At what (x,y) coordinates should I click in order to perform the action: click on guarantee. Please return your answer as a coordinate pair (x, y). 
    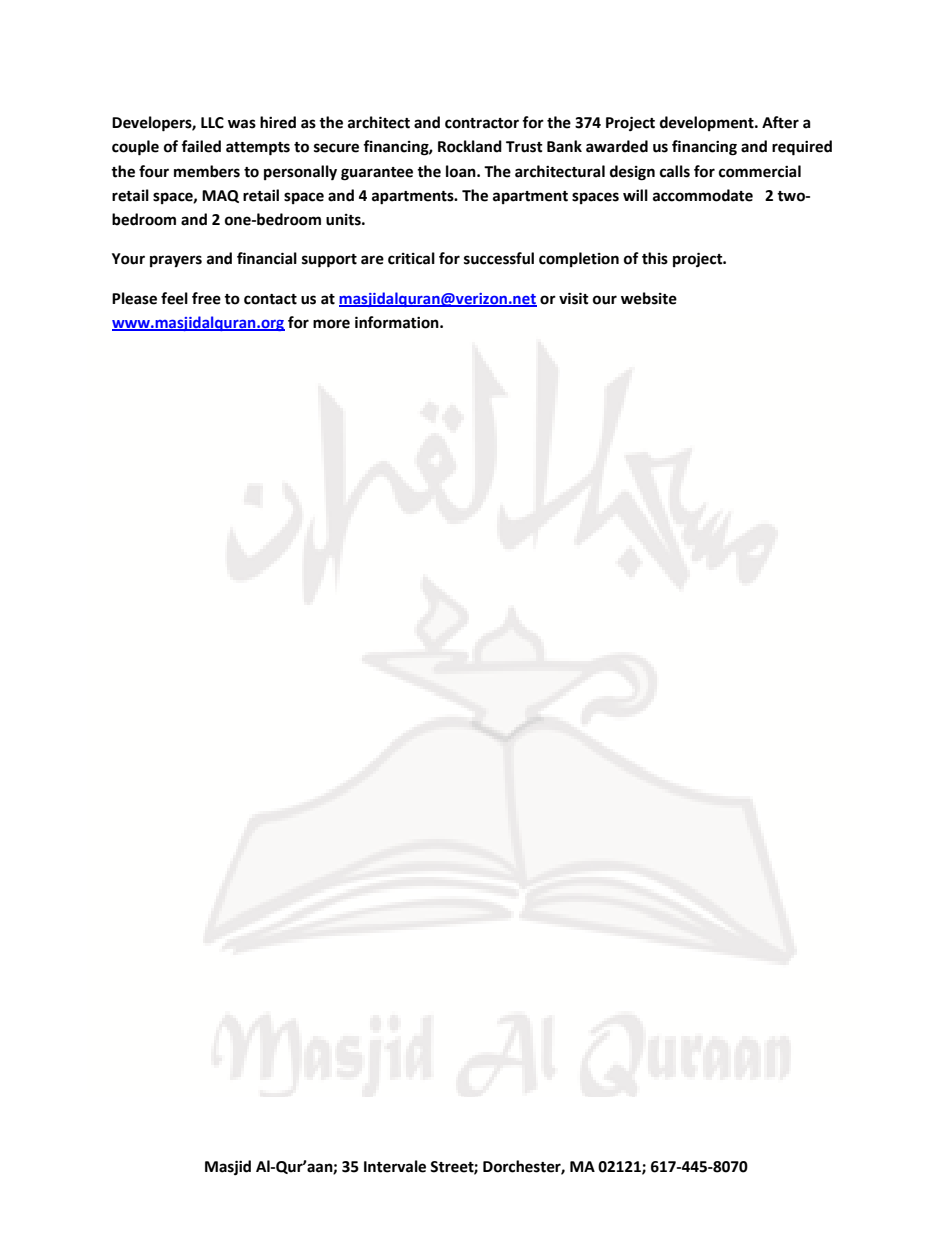
    Looking at the image, I should click on (377, 174).
